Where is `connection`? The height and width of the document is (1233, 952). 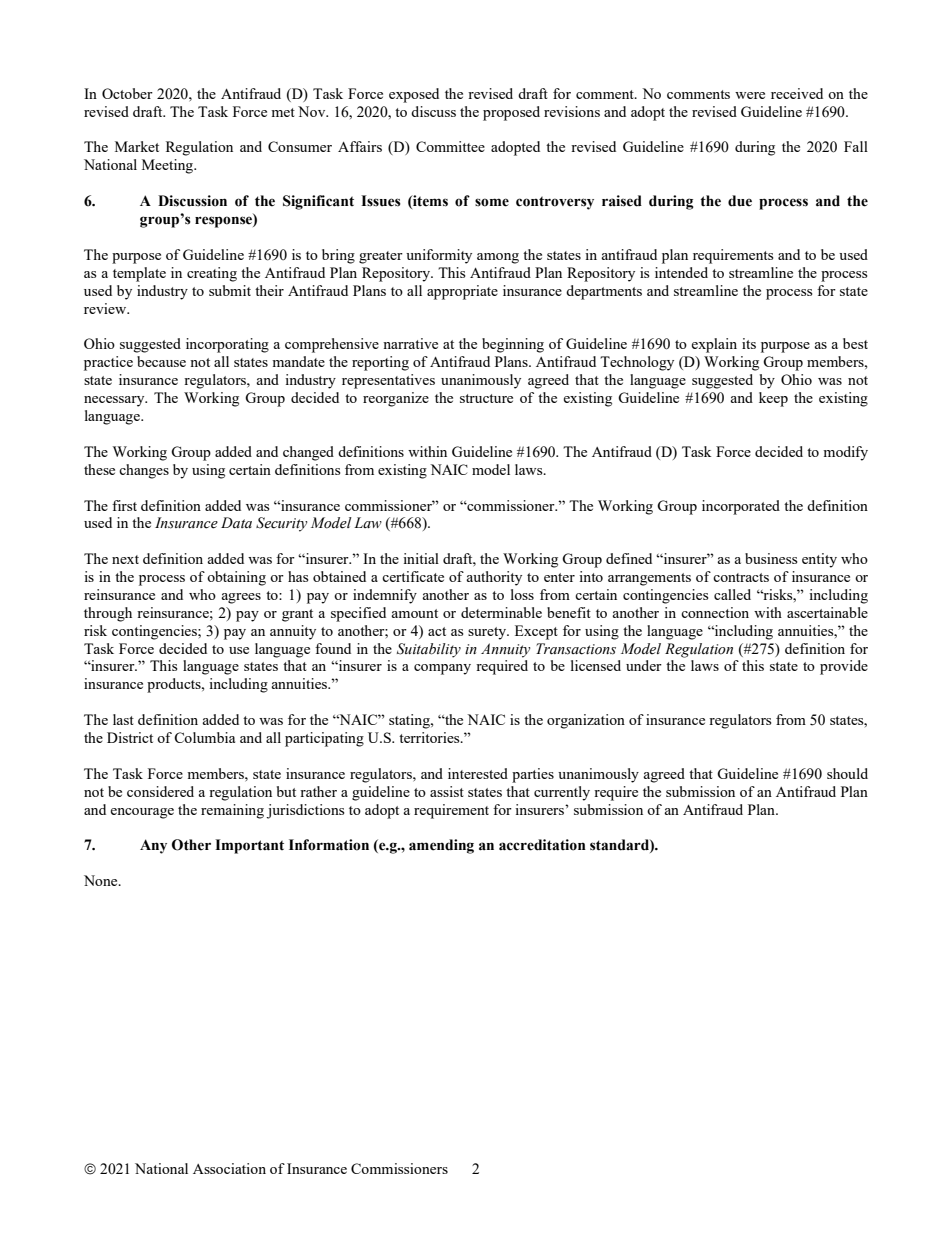 connection is located at coordinates (715, 612).
